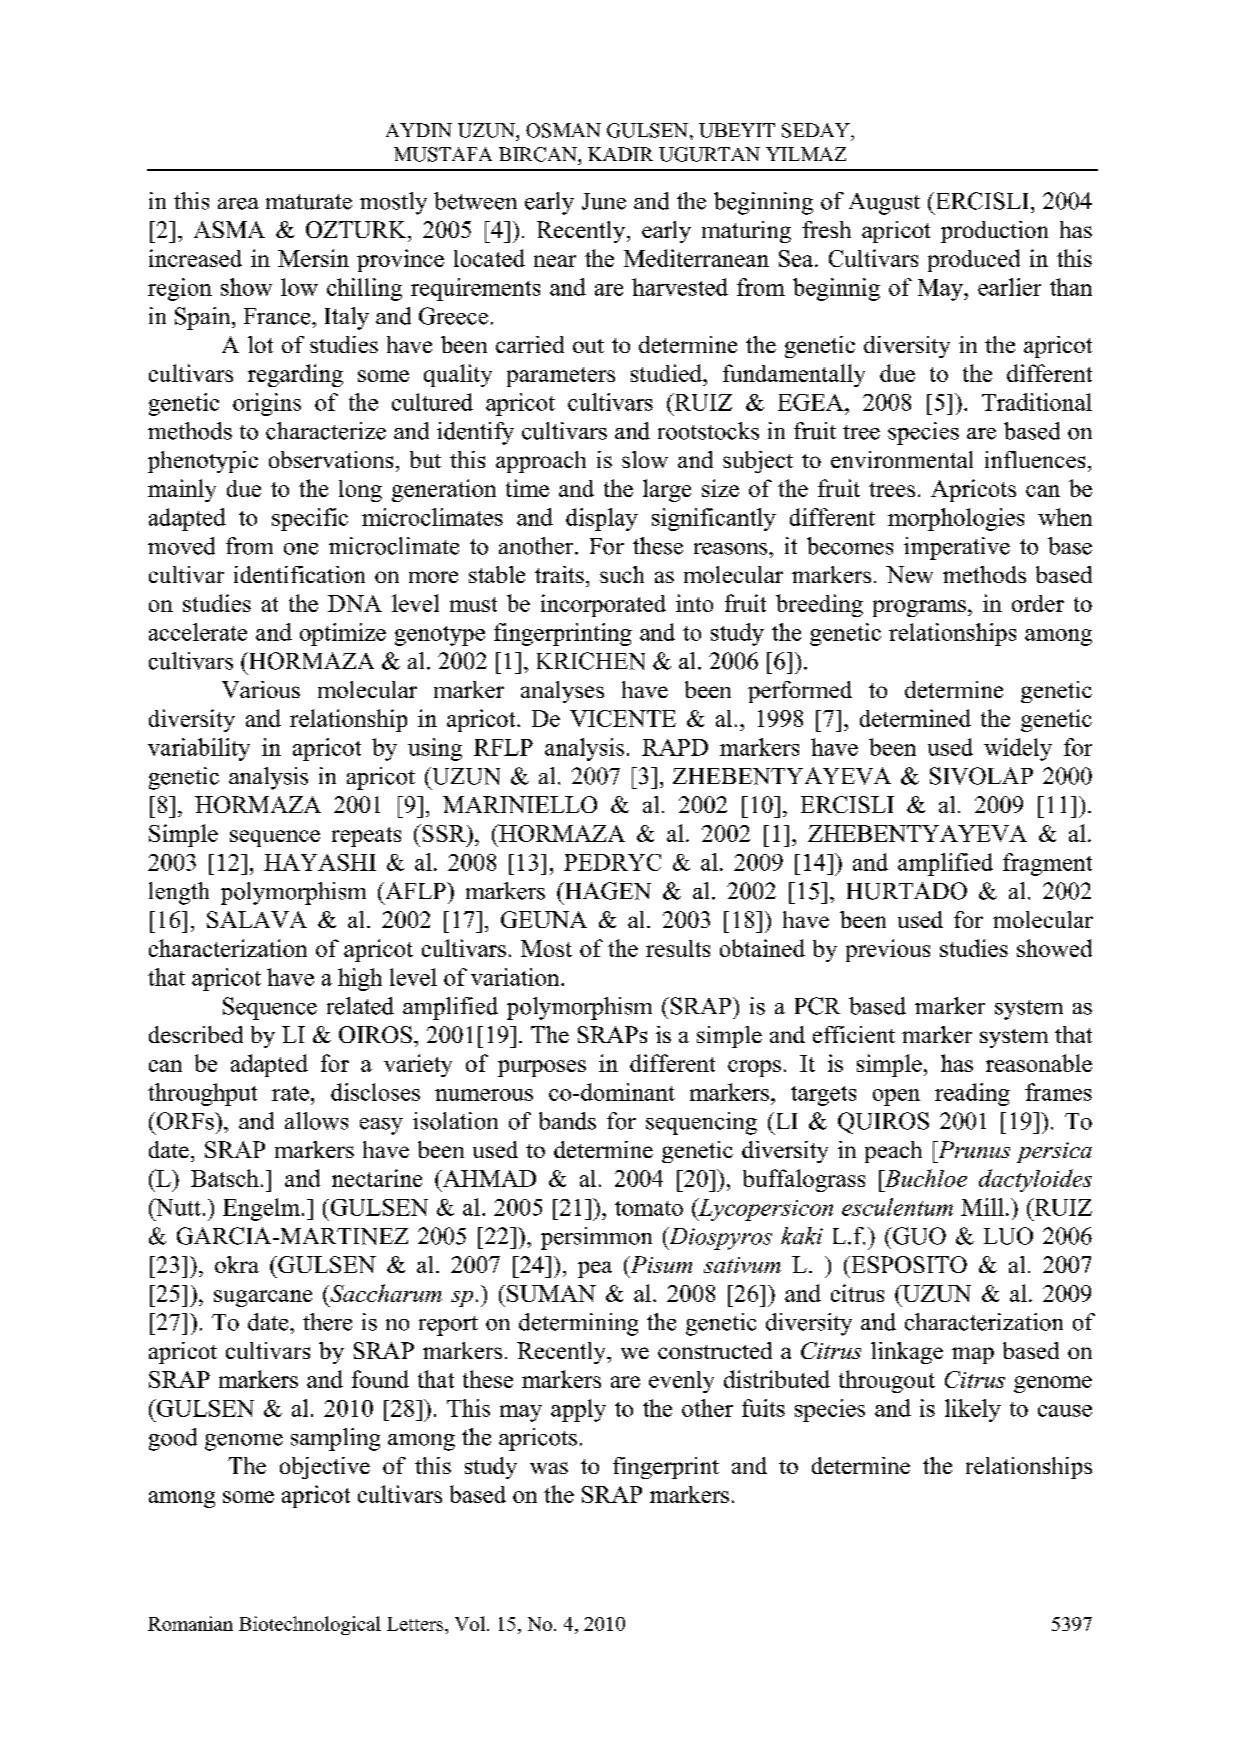 The width and height of the screenshot is (1240, 1754). What do you see at coordinates (238, 204) in the screenshot?
I see `area` at bounding box center [238, 204].
